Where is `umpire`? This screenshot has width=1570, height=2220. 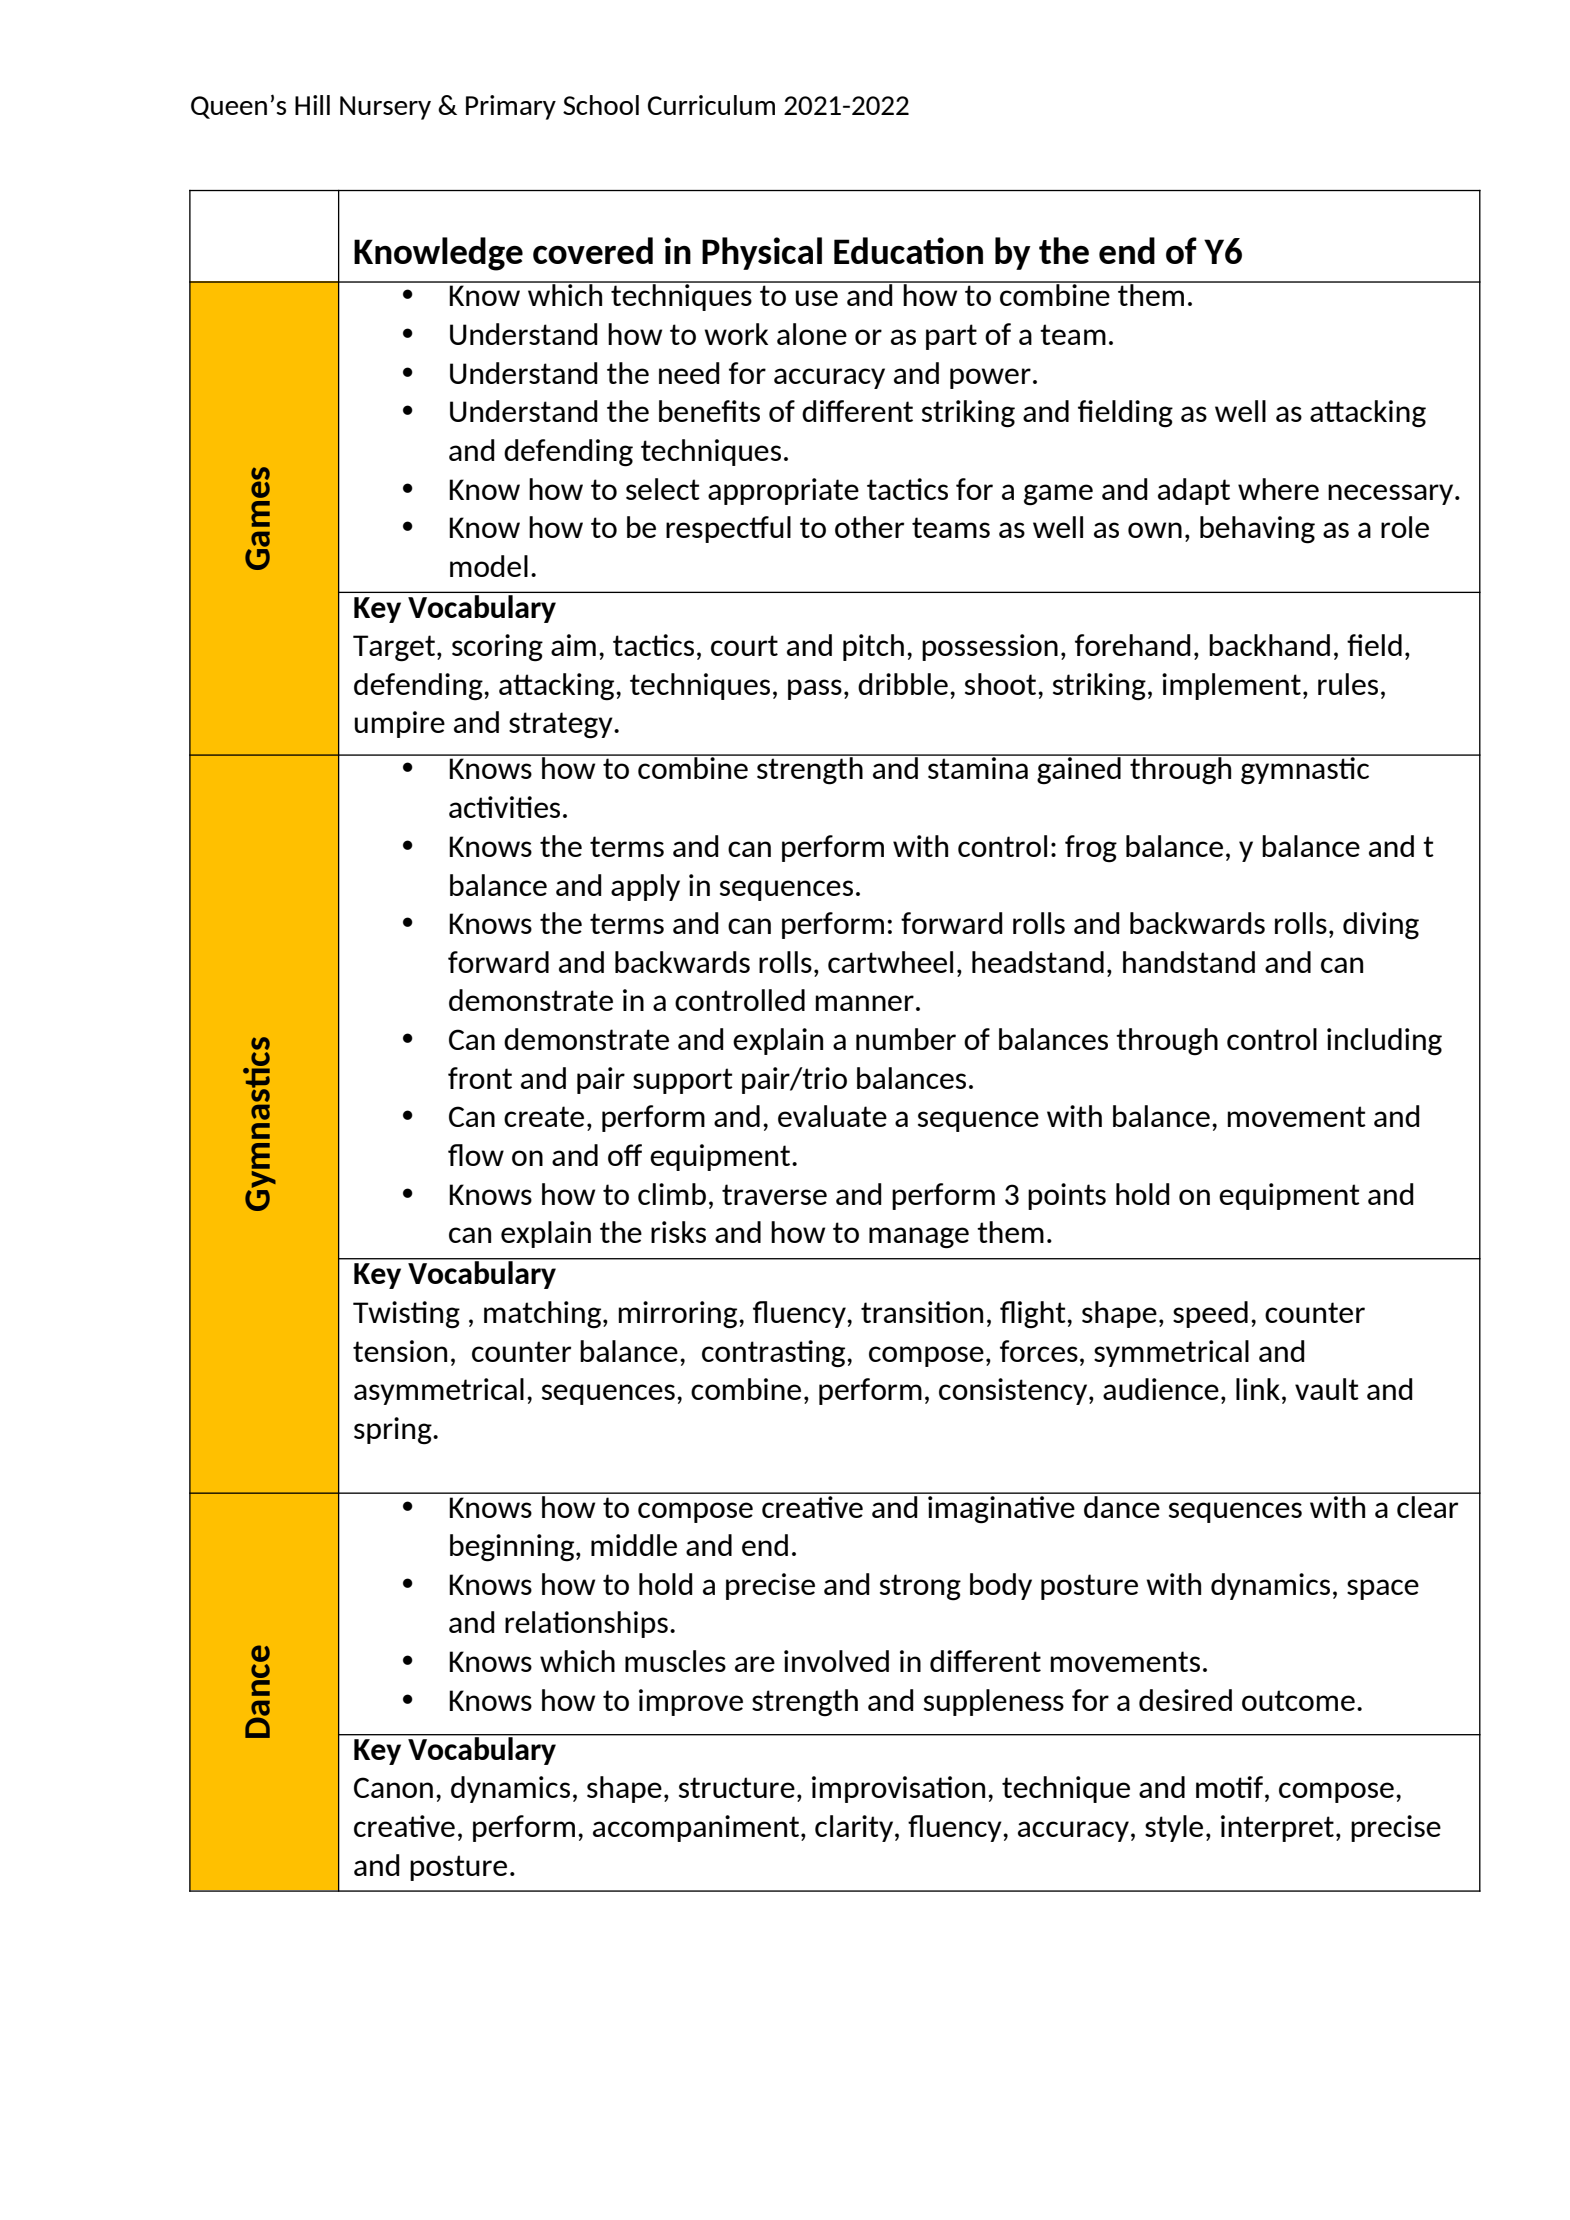 umpire is located at coordinates (400, 724).
